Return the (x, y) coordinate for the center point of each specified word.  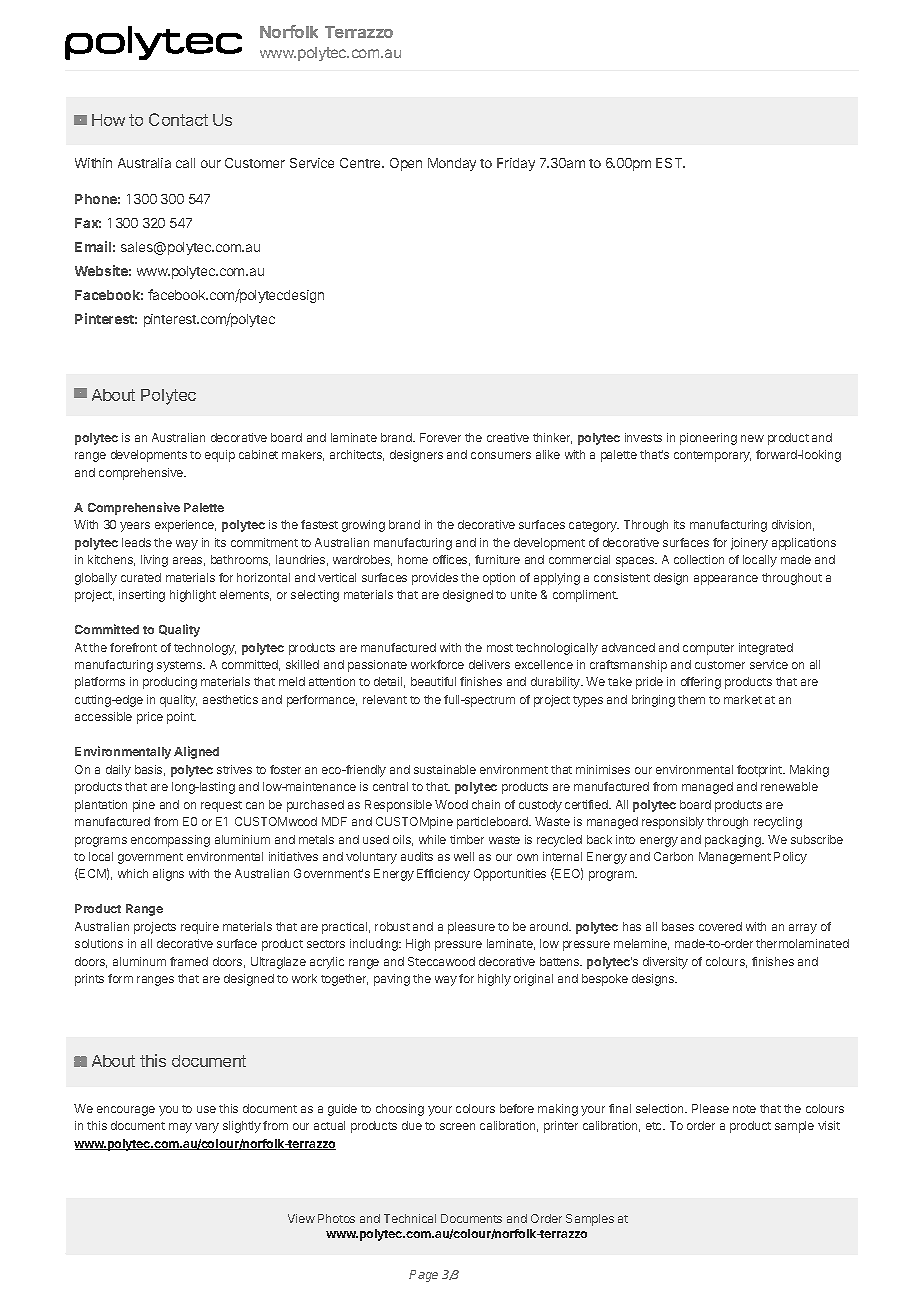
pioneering (708, 439)
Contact (178, 119)
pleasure (471, 928)
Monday (452, 164)
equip (220, 456)
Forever (440, 437)
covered (720, 926)
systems (180, 666)
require (200, 928)
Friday (516, 164)
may (180, 1128)
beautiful (433, 681)
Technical (410, 1218)
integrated (766, 649)
